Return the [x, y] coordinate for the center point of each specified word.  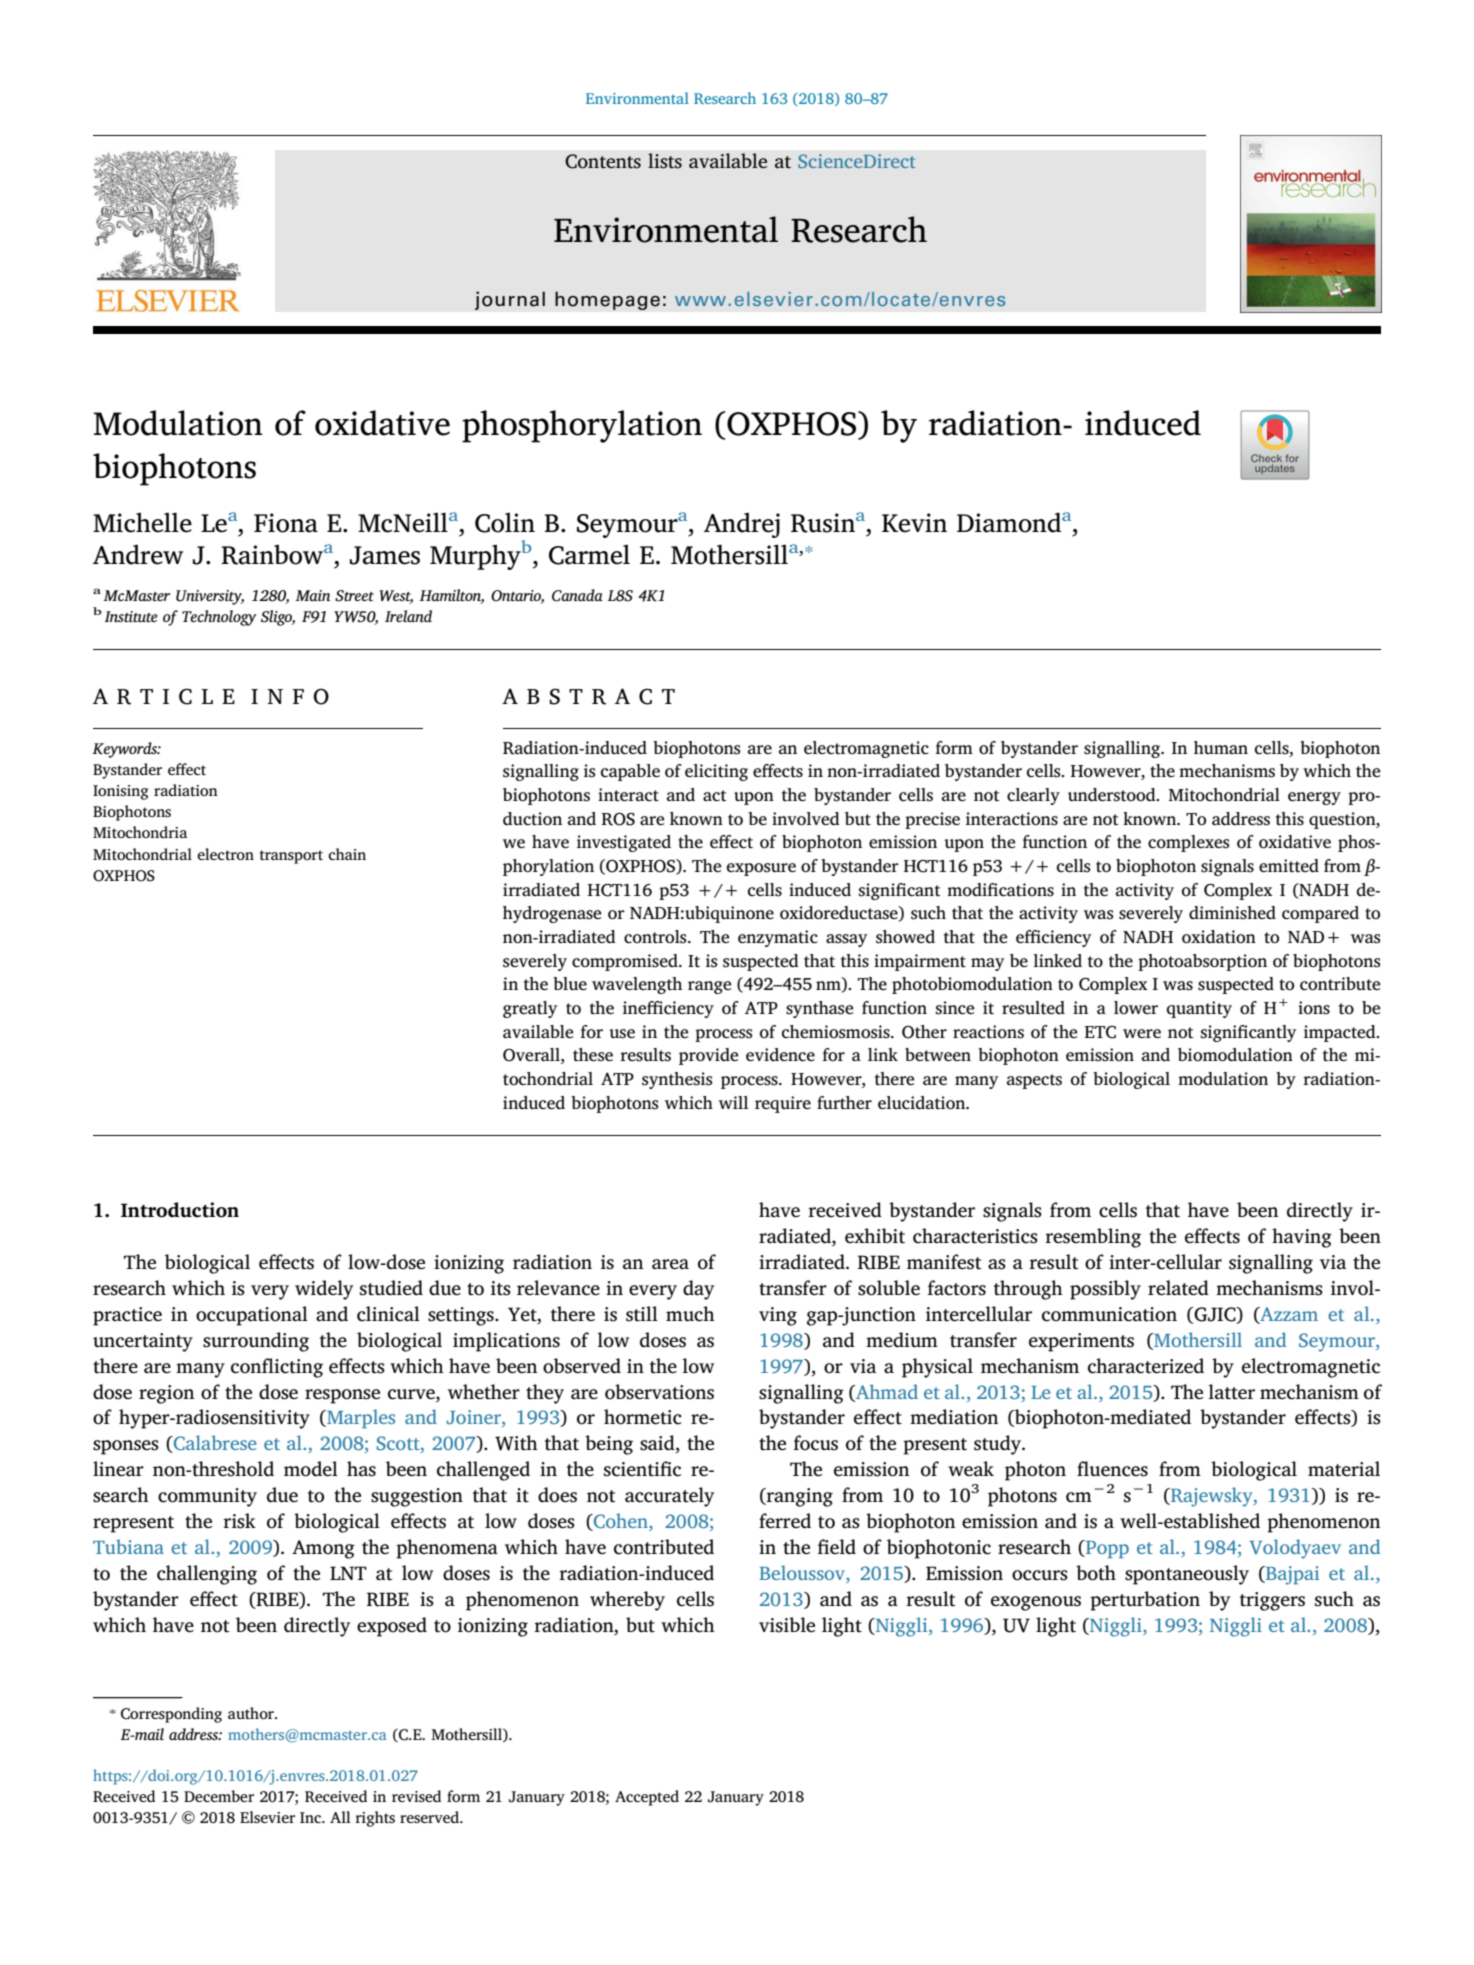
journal [510, 300]
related [1178, 1288]
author [252, 1713]
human [1221, 747]
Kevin [914, 523]
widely [324, 1290]
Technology [219, 618]
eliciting [716, 772]
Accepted [647, 1798]
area [670, 1264]
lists [665, 161]
